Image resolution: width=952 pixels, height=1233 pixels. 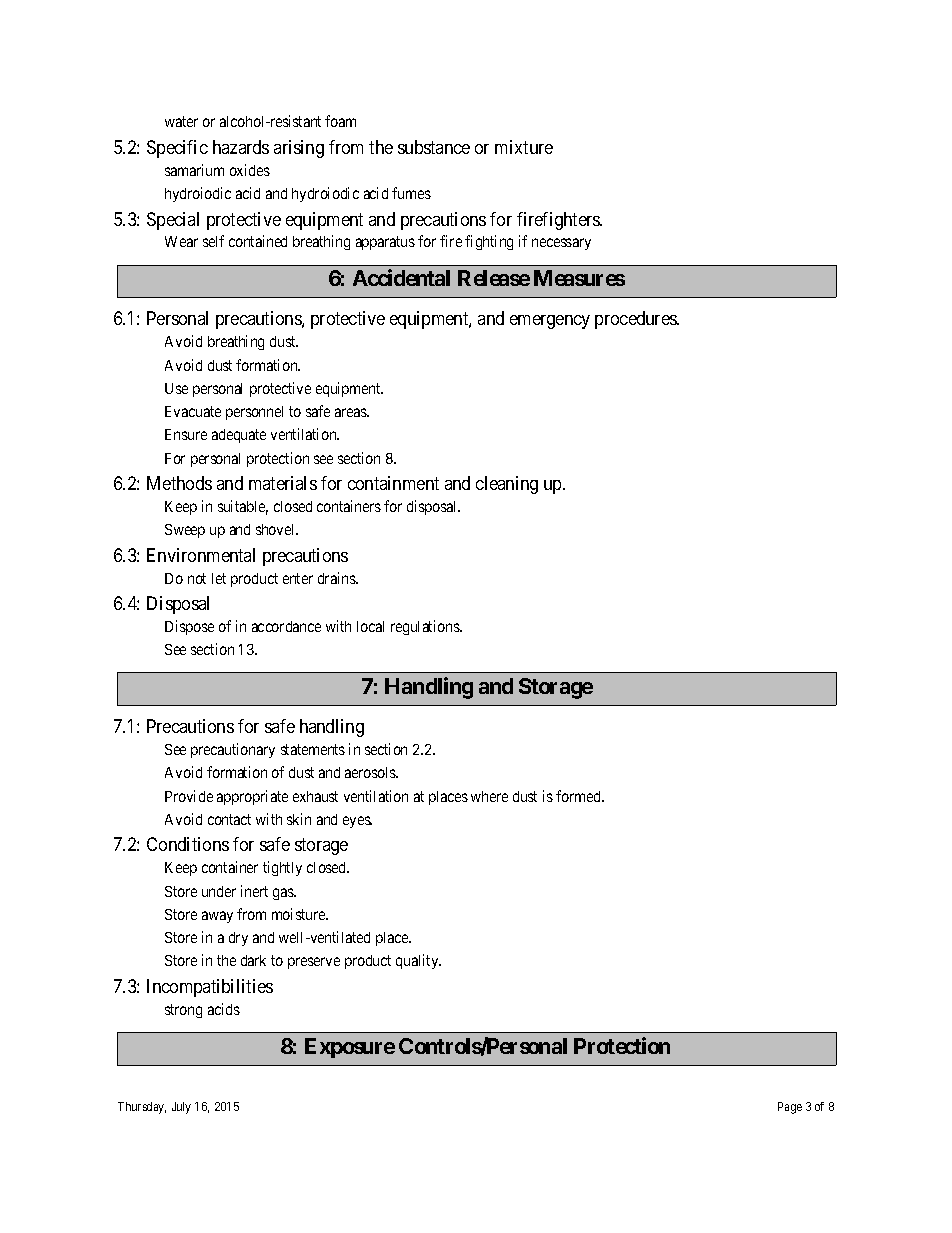 What do you see at coordinates (241, 147) in the screenshot?
I see `hazards` at bounding box center [241, 147].
